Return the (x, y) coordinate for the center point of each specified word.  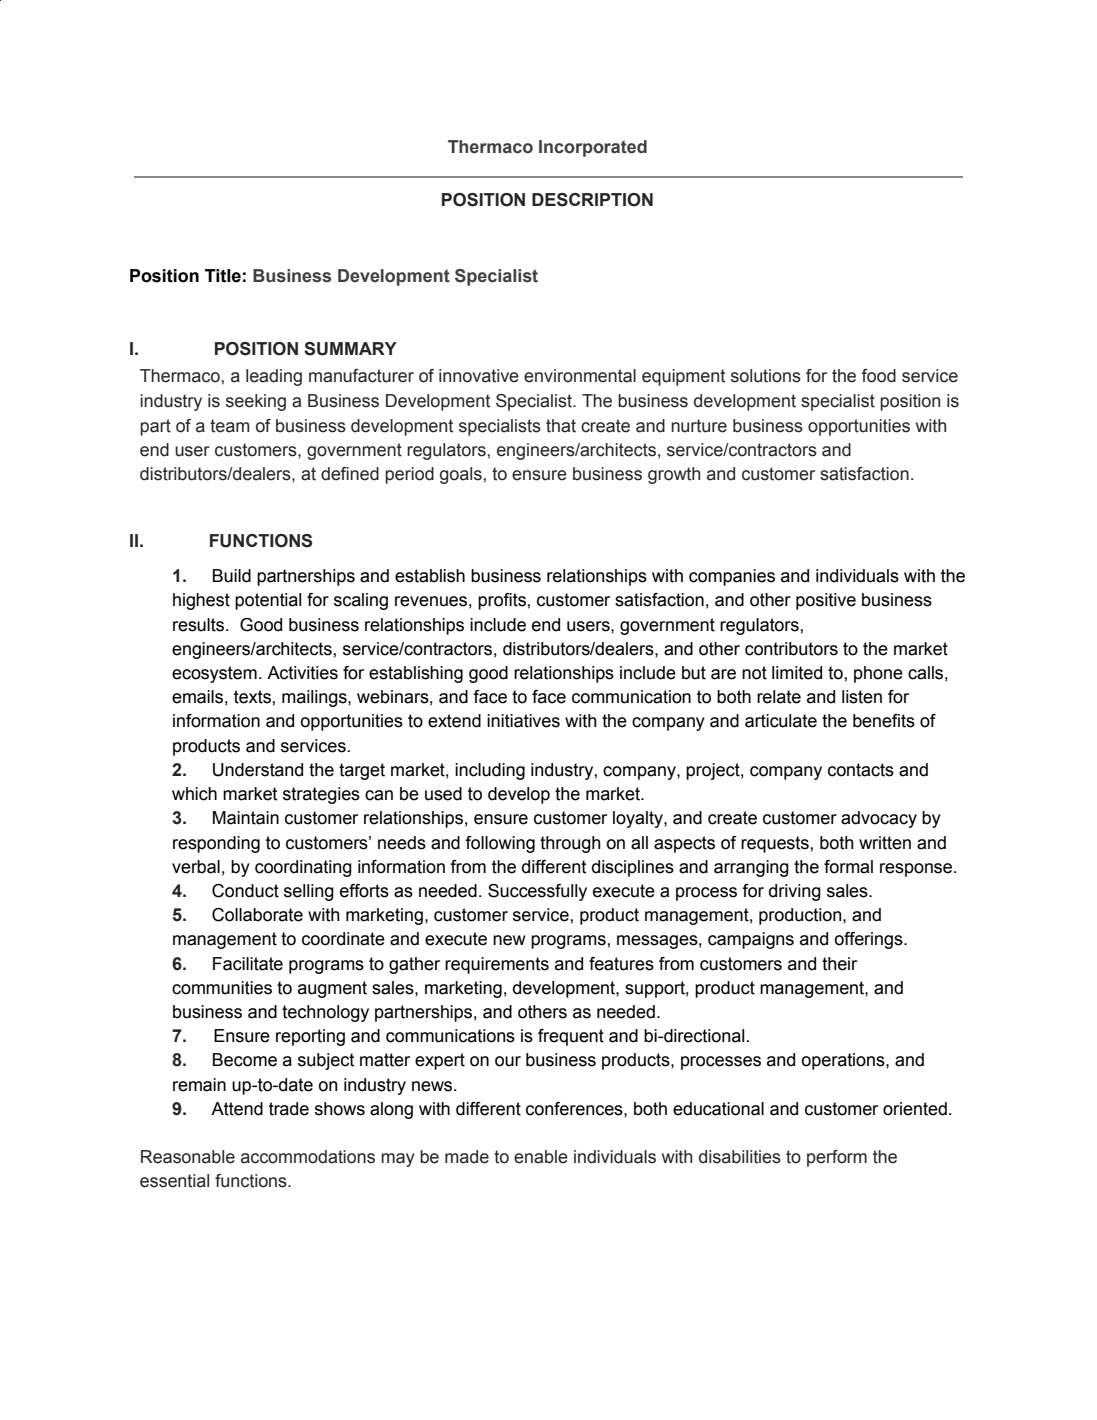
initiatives (523, 721)
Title (223, 276)
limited (797, 673)
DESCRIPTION (592, 200)
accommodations (308, 1157)
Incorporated (593, 148)
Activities (302, 673)
